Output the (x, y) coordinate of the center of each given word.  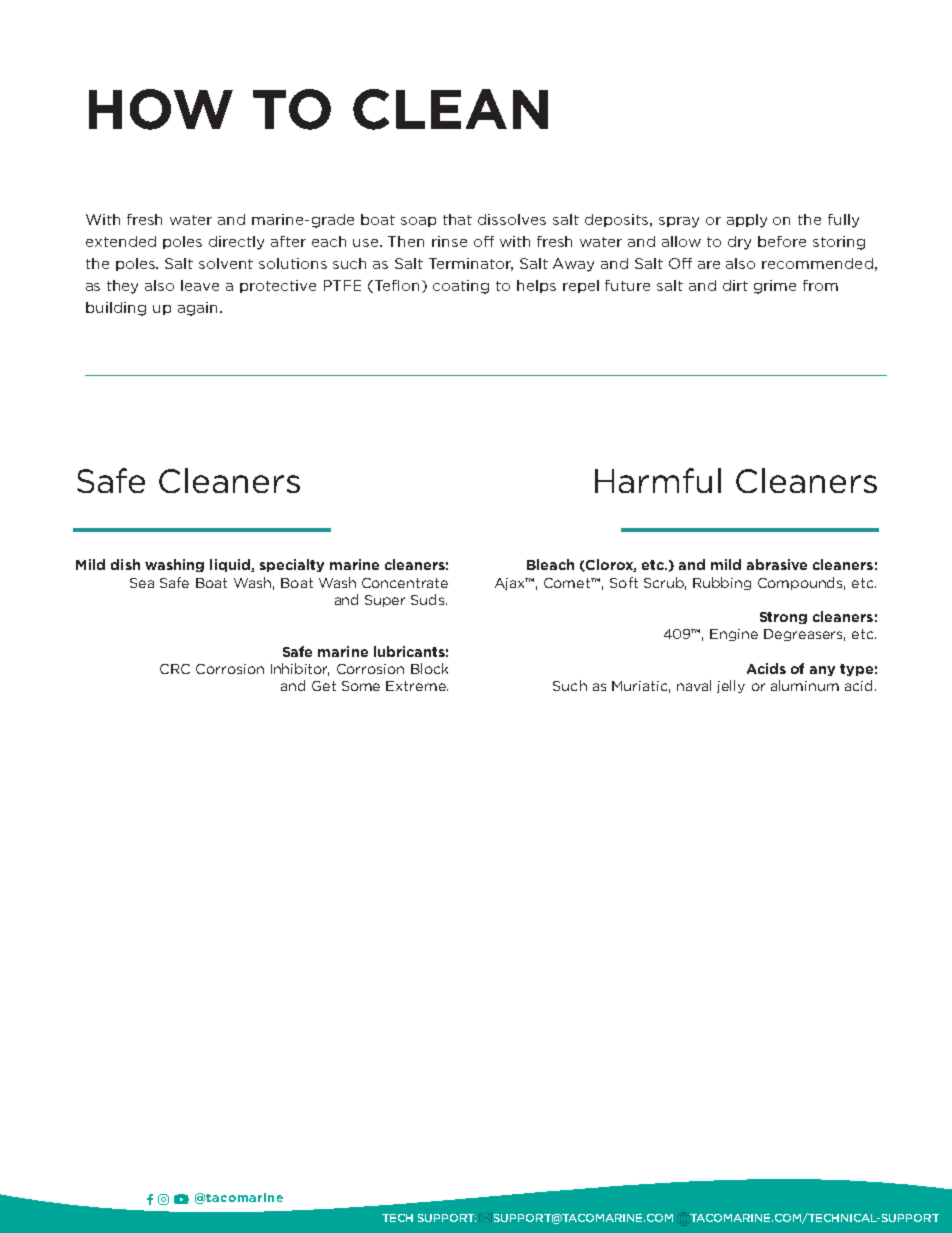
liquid (231, 565)
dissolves (512, 219)
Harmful (658, 480)
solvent (226, 263)
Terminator (471, 264)
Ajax (511, 584)
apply (747, 221)
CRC (175, 669)
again (197, 309)
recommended (817, 263)
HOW (161, 109)
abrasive (777, 564)
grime (775, 287)
